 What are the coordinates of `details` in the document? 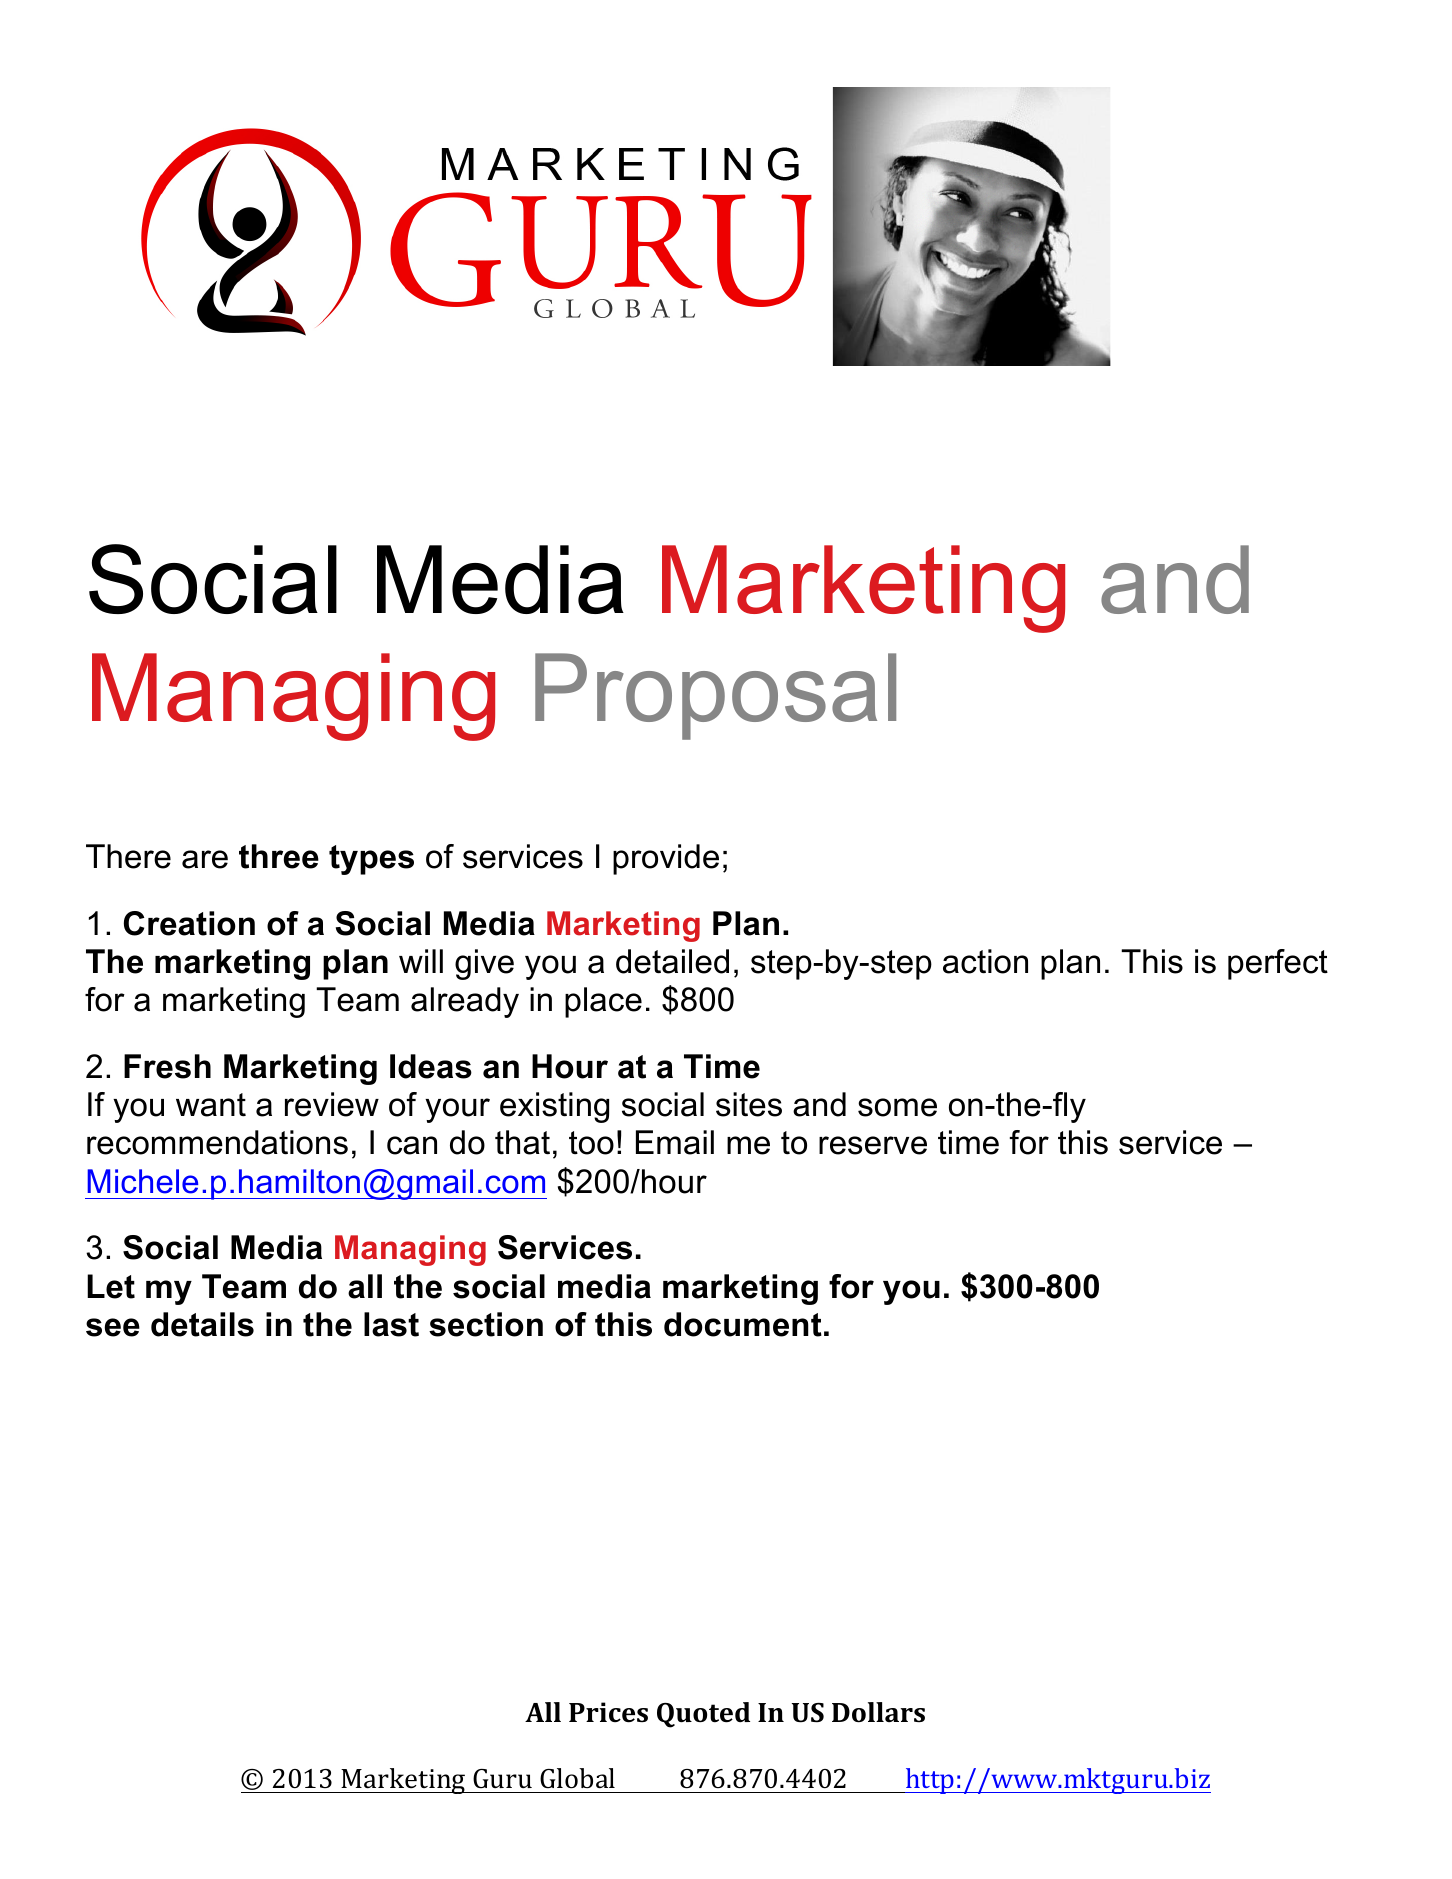 It's located at (202, 1324).
